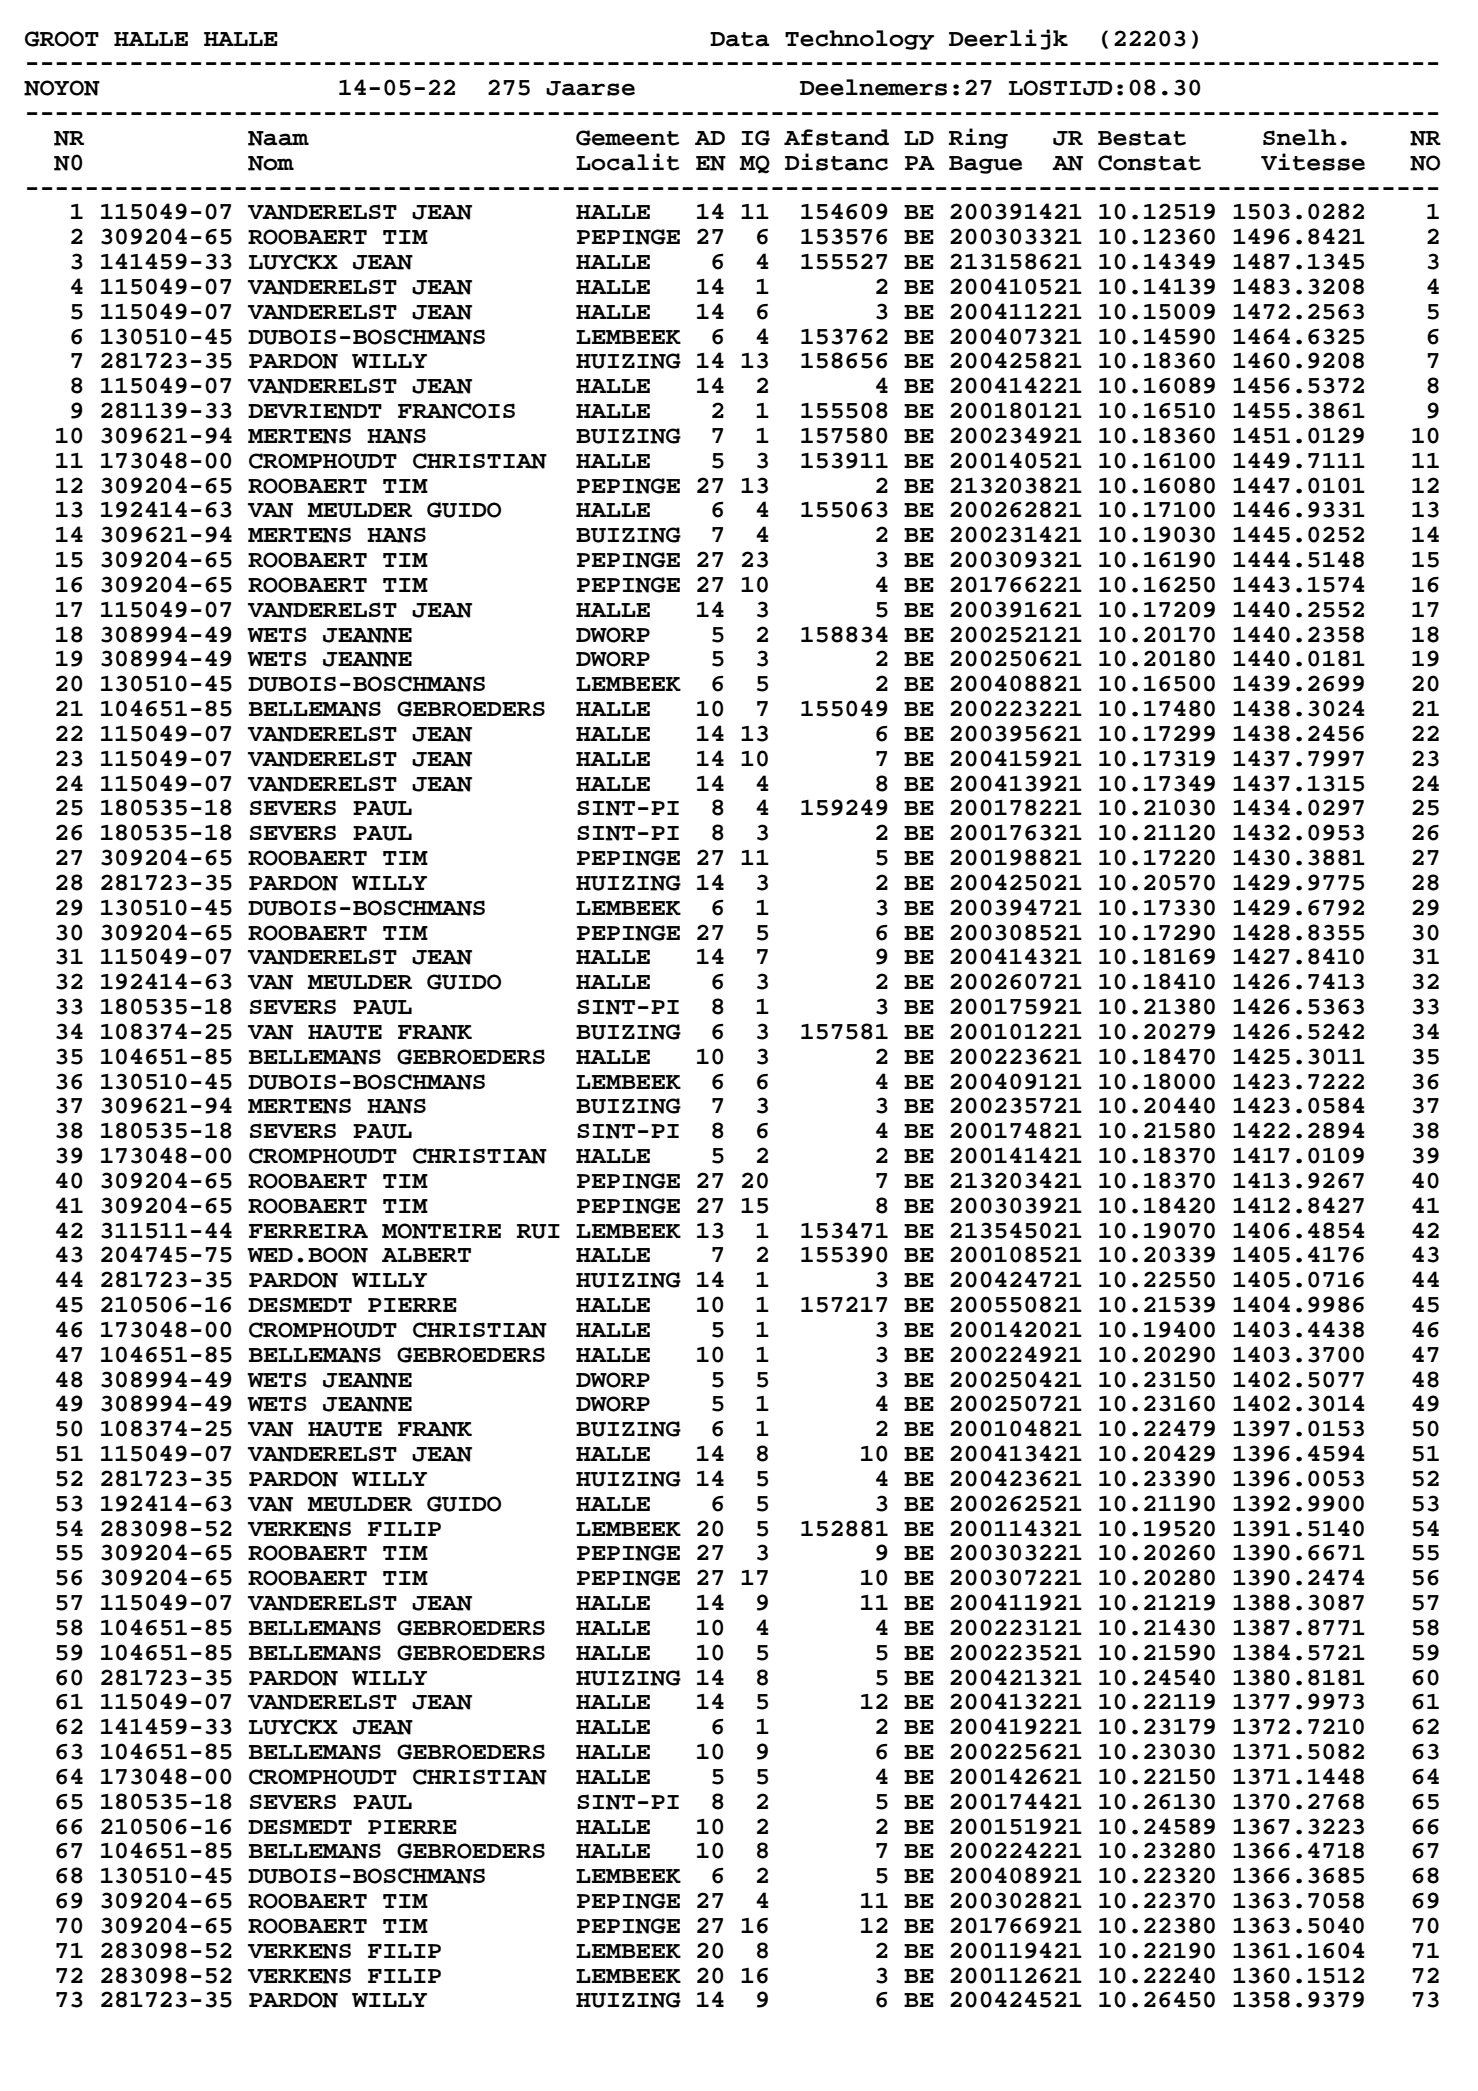  Describe the element at coordinates (978, 138) in the screenshot. I see `Ring` at that location.
